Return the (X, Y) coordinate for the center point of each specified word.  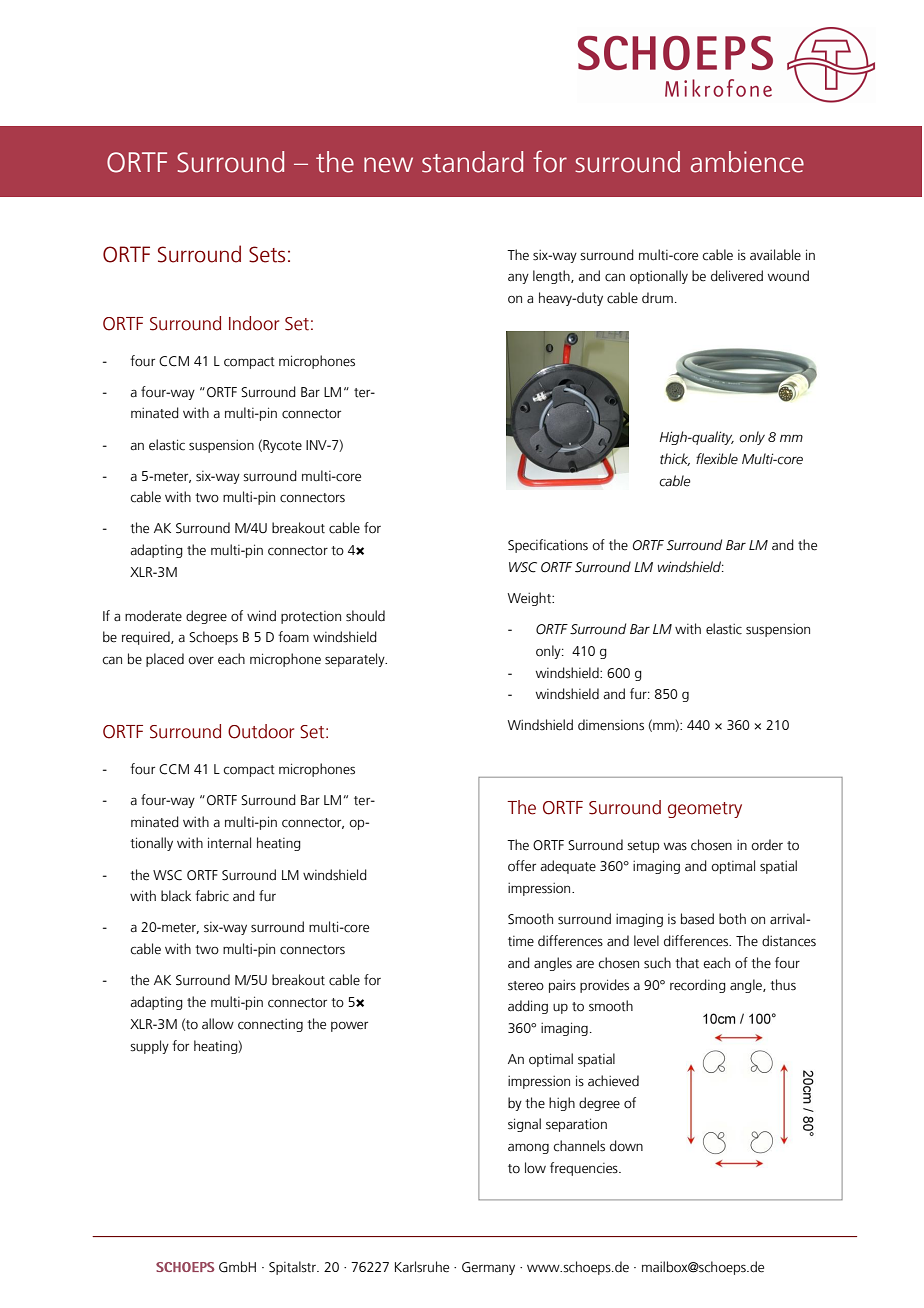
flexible (717, 459)
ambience (747, 162)
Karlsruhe (422, 1267)
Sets (267, 254)
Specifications (548, 546)
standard (472, 162)
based (697, 919)
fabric (212, 896)
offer (522, 866)
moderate (153, 616)
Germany (488, 1268)
